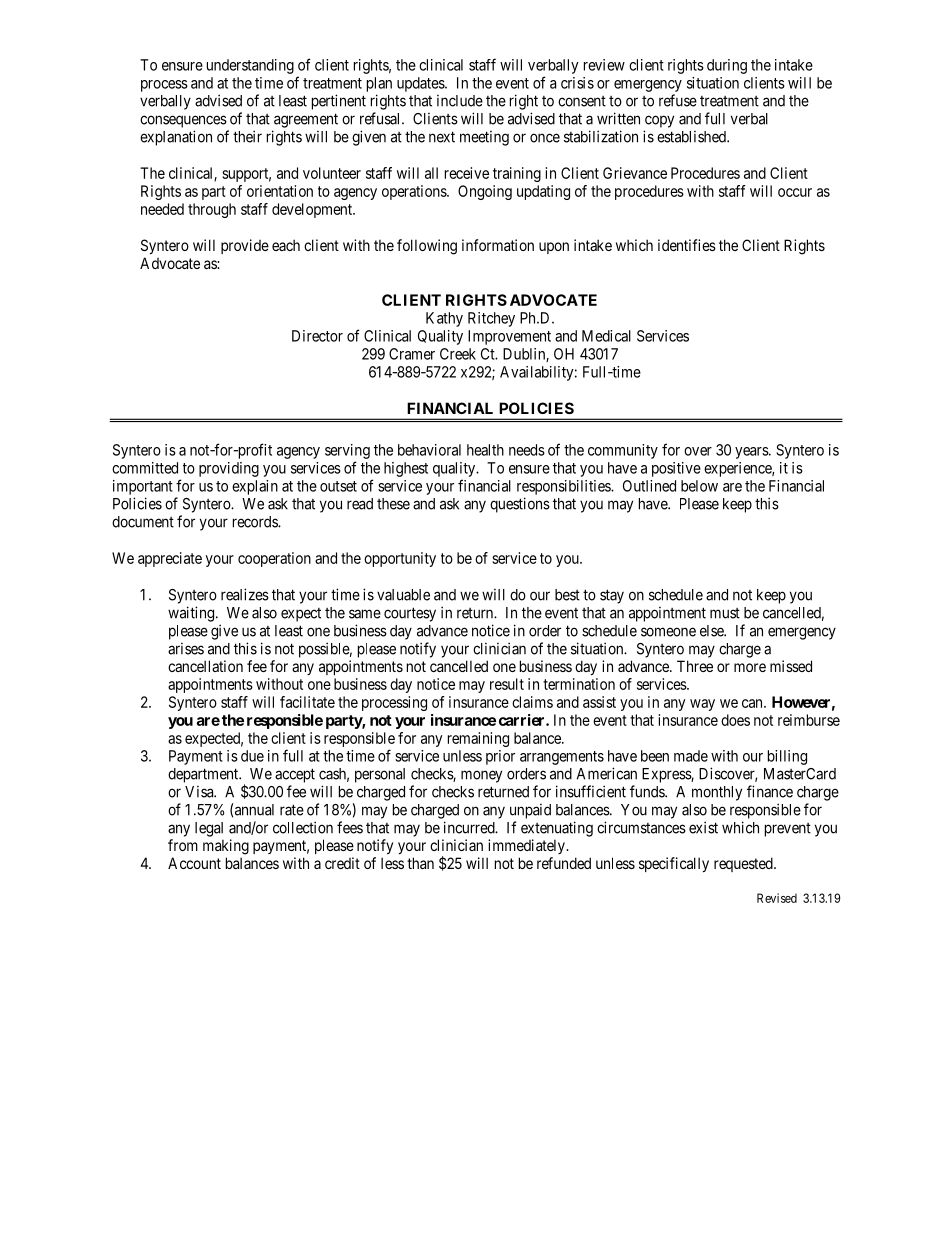 The height and width of the screenshot is (1233, 952). Describe the element at coordinates (727, 66) in the screenshot. I see `during` at that location.
